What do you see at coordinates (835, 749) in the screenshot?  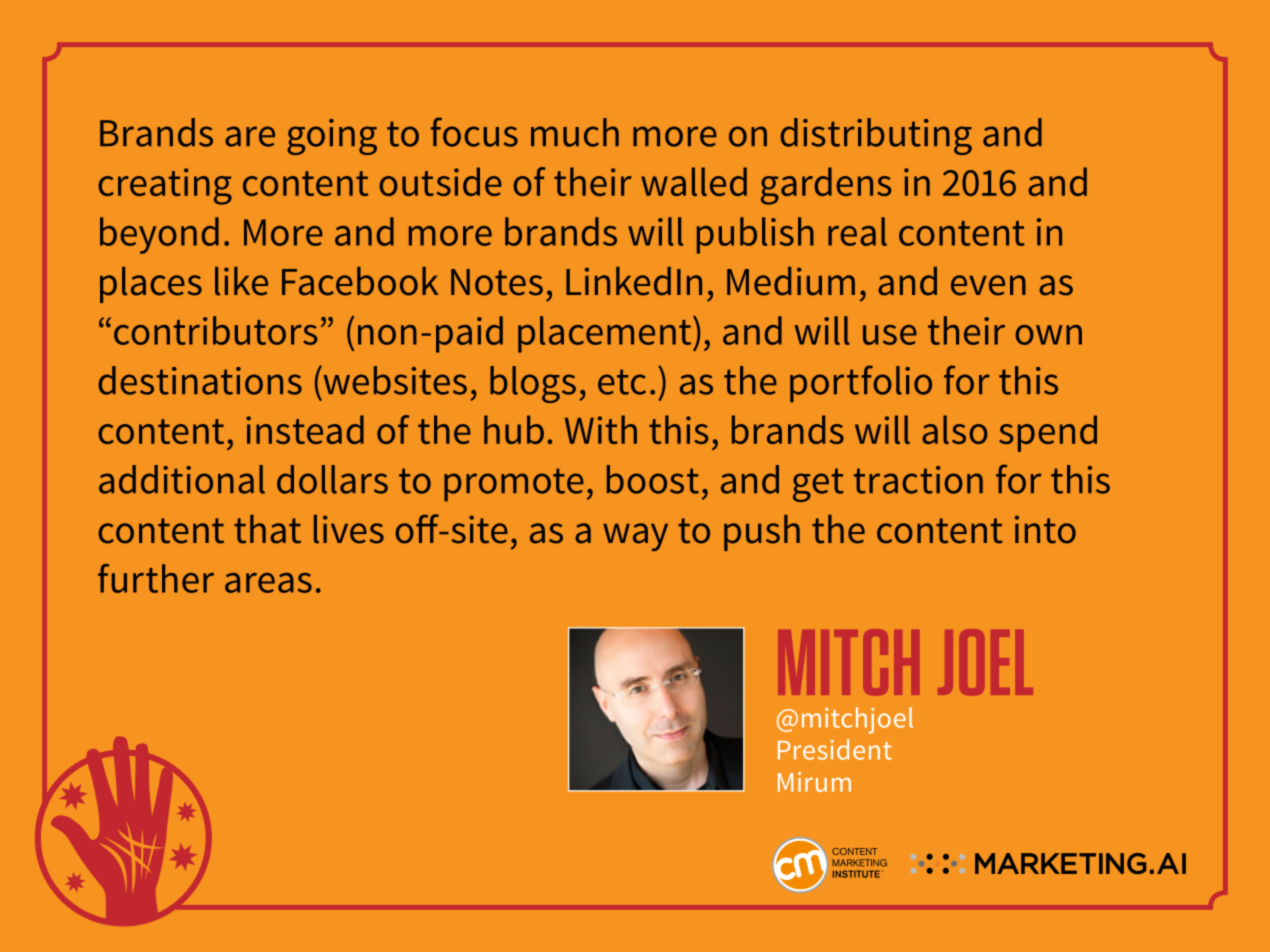 I see `President` at bounding box center [835, 749].
